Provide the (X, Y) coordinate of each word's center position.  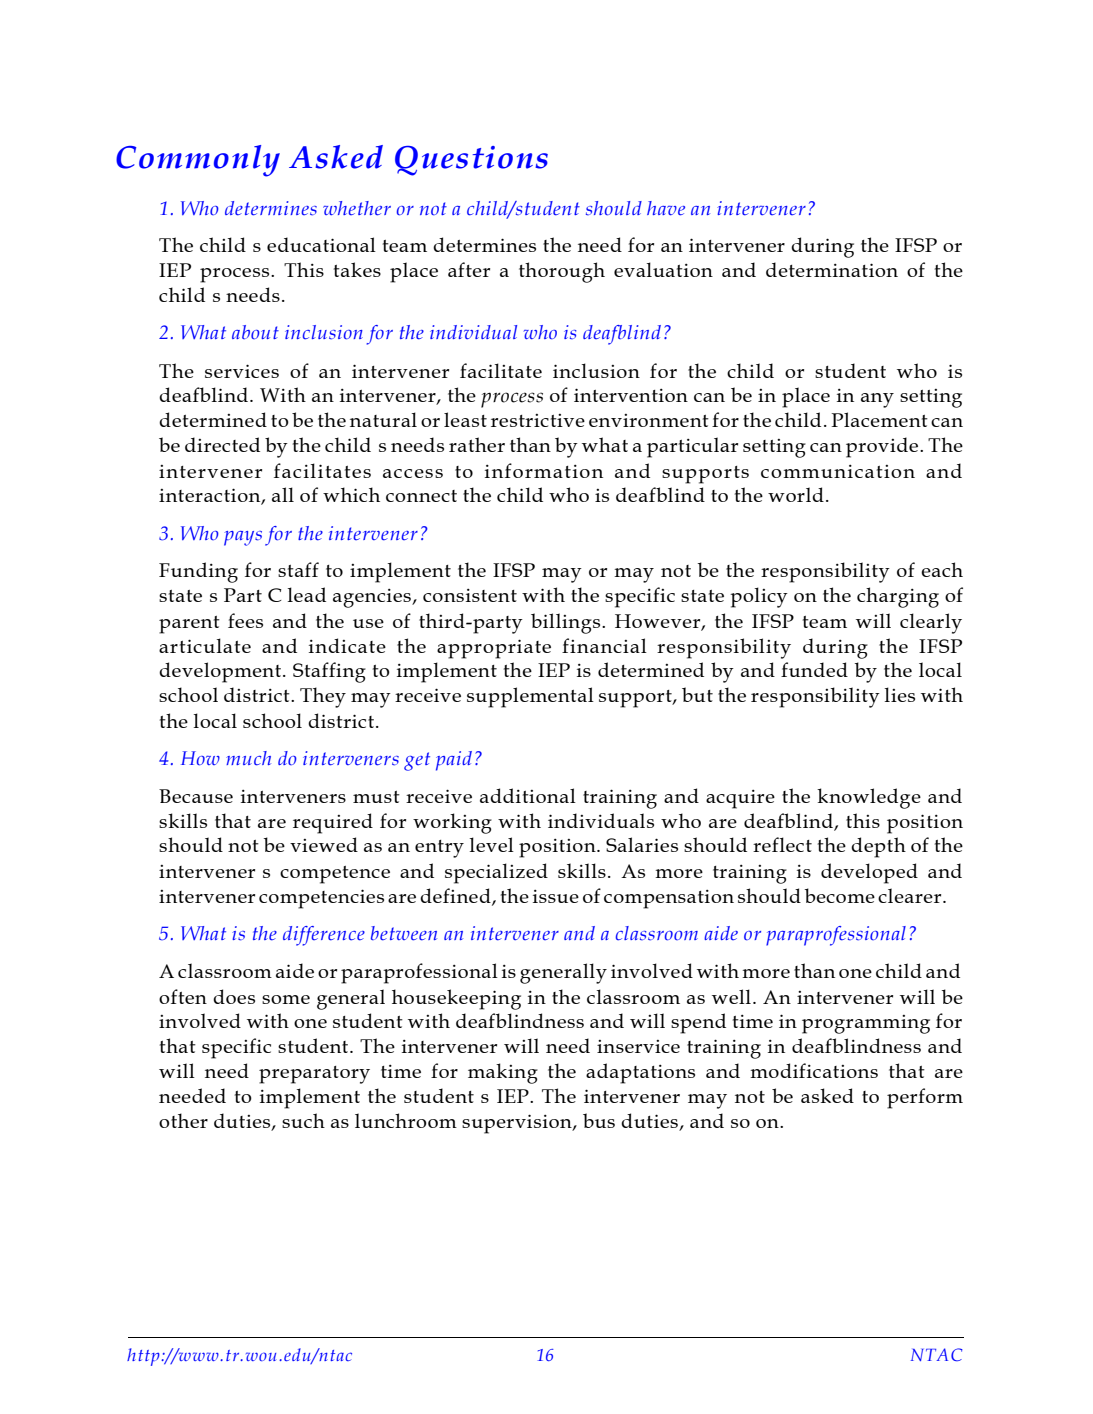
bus (599, 1120)
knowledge (869, 798)
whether (357, 208)
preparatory (314, 1075)
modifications (814, 1070)
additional (528, 795)
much (248, 758)
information (544, 470)
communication (838, 471)
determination (832, 269)
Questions (471, 161)
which (351, 494)
